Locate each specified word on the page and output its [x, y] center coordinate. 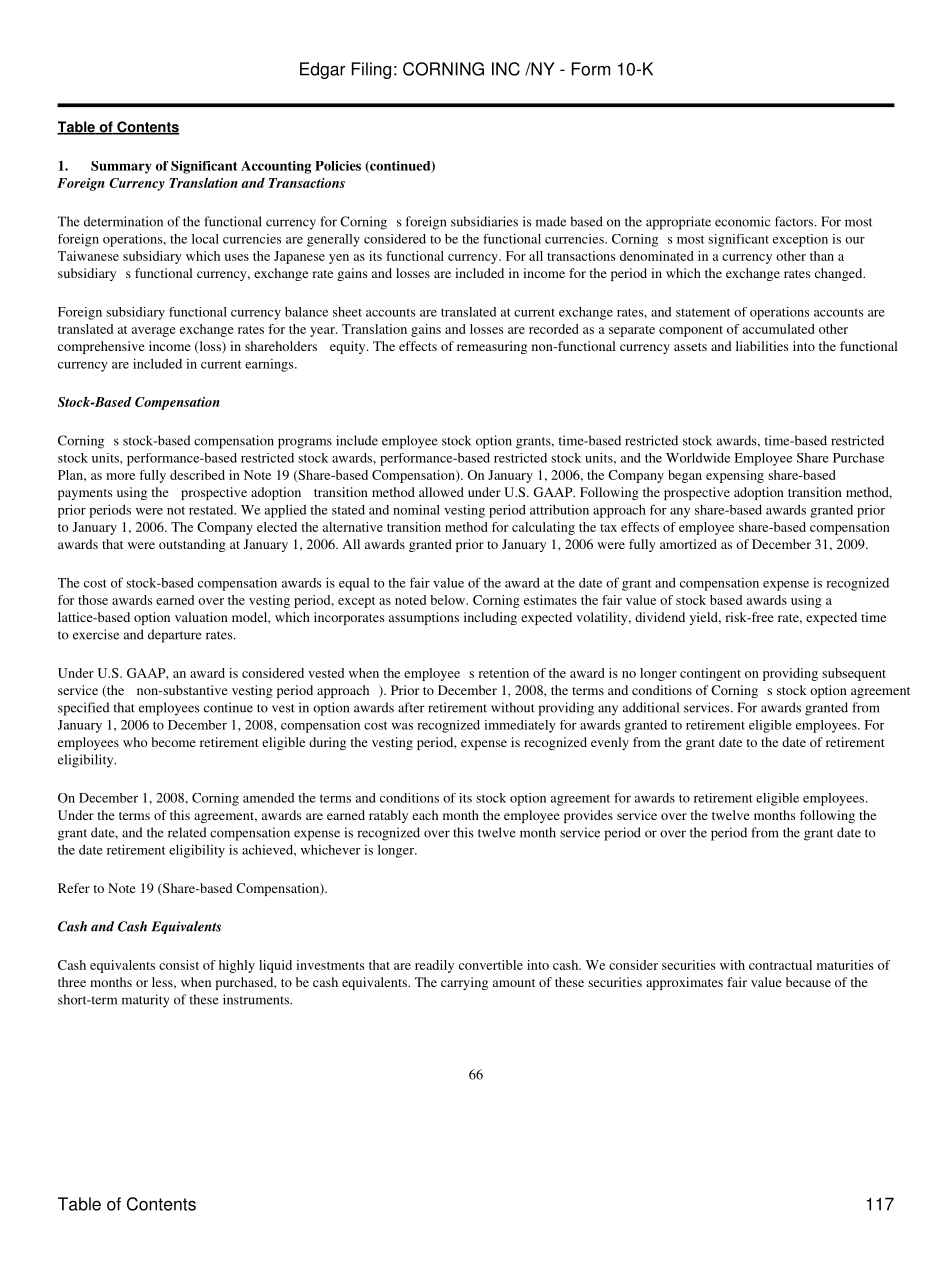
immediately [520, 726]
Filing [371, 70]
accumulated [779, 329]
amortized [688, 544]
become [173, 742]
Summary [121, 167]
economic [742, 221]
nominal [416, 509]
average [154, 332]
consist [179, 965]
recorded [554, 329]
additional [651, 707]
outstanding [192, 545]
